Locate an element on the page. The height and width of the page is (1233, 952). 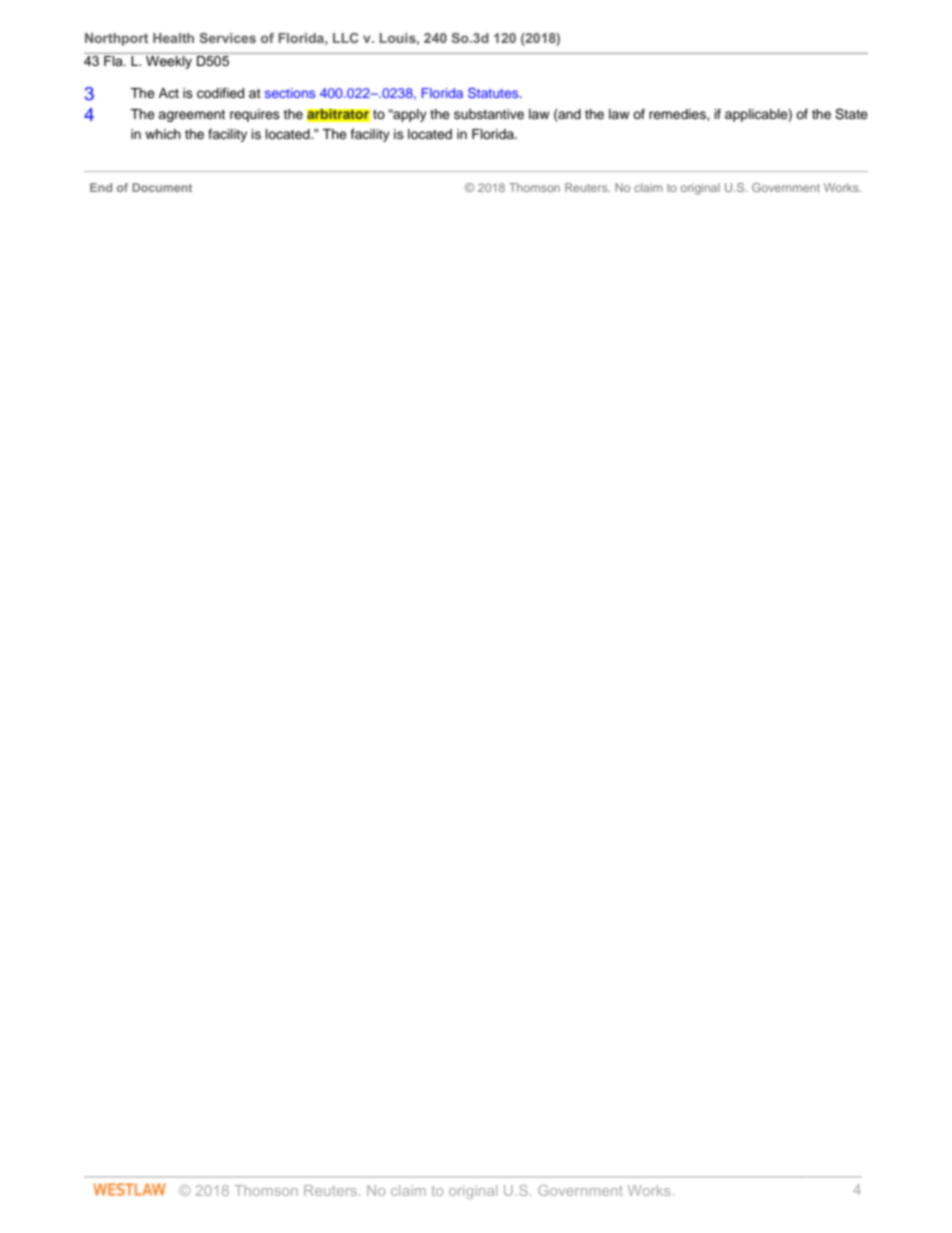
Weekly is located at coordinates (169, 61).
